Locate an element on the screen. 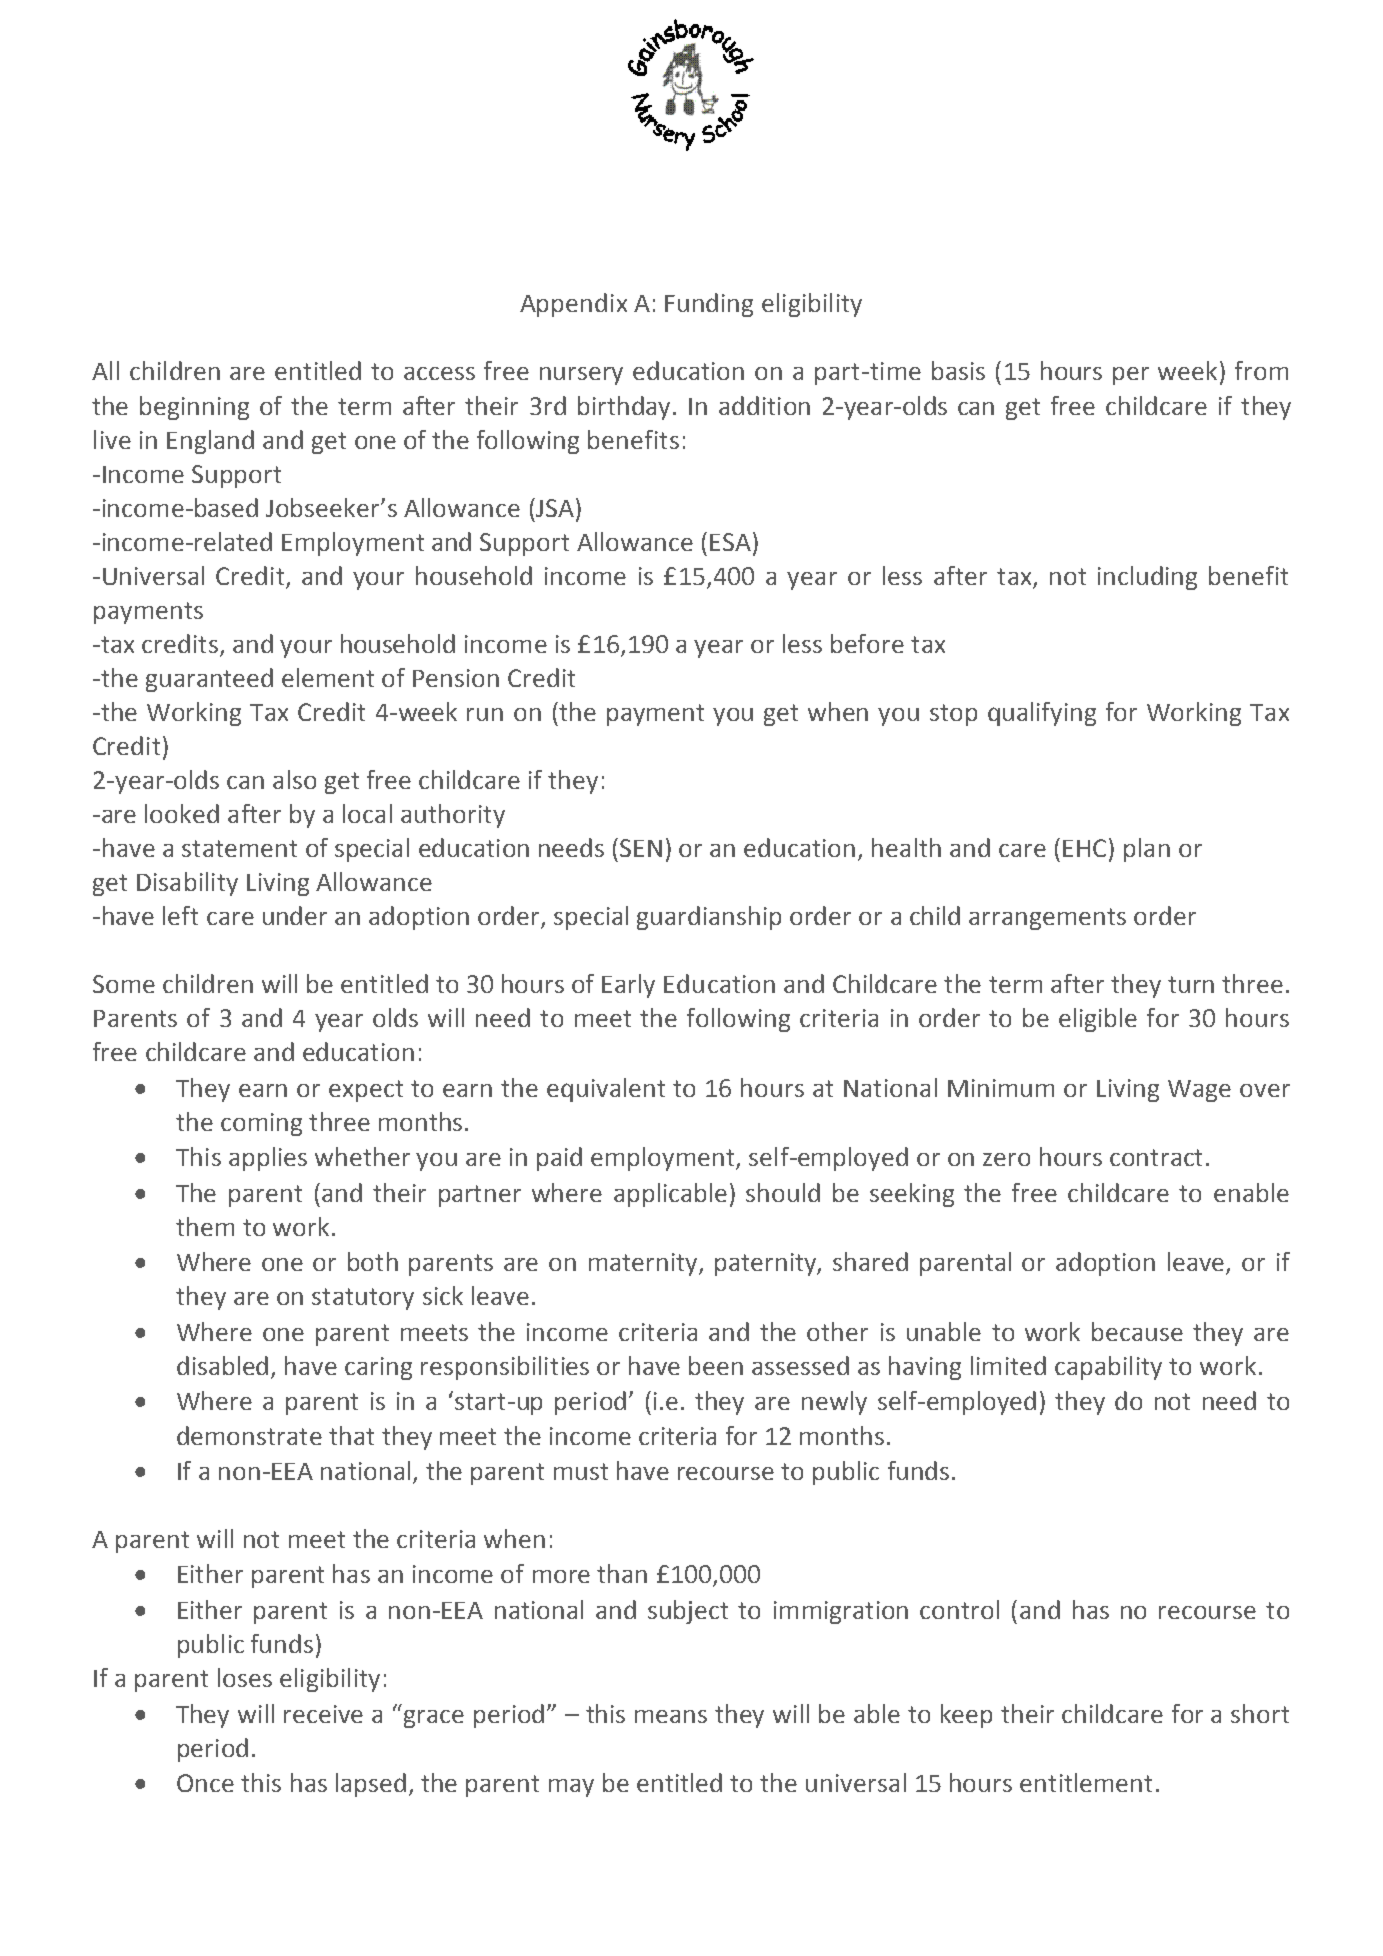  means is located at coordinates (671, 1716).
